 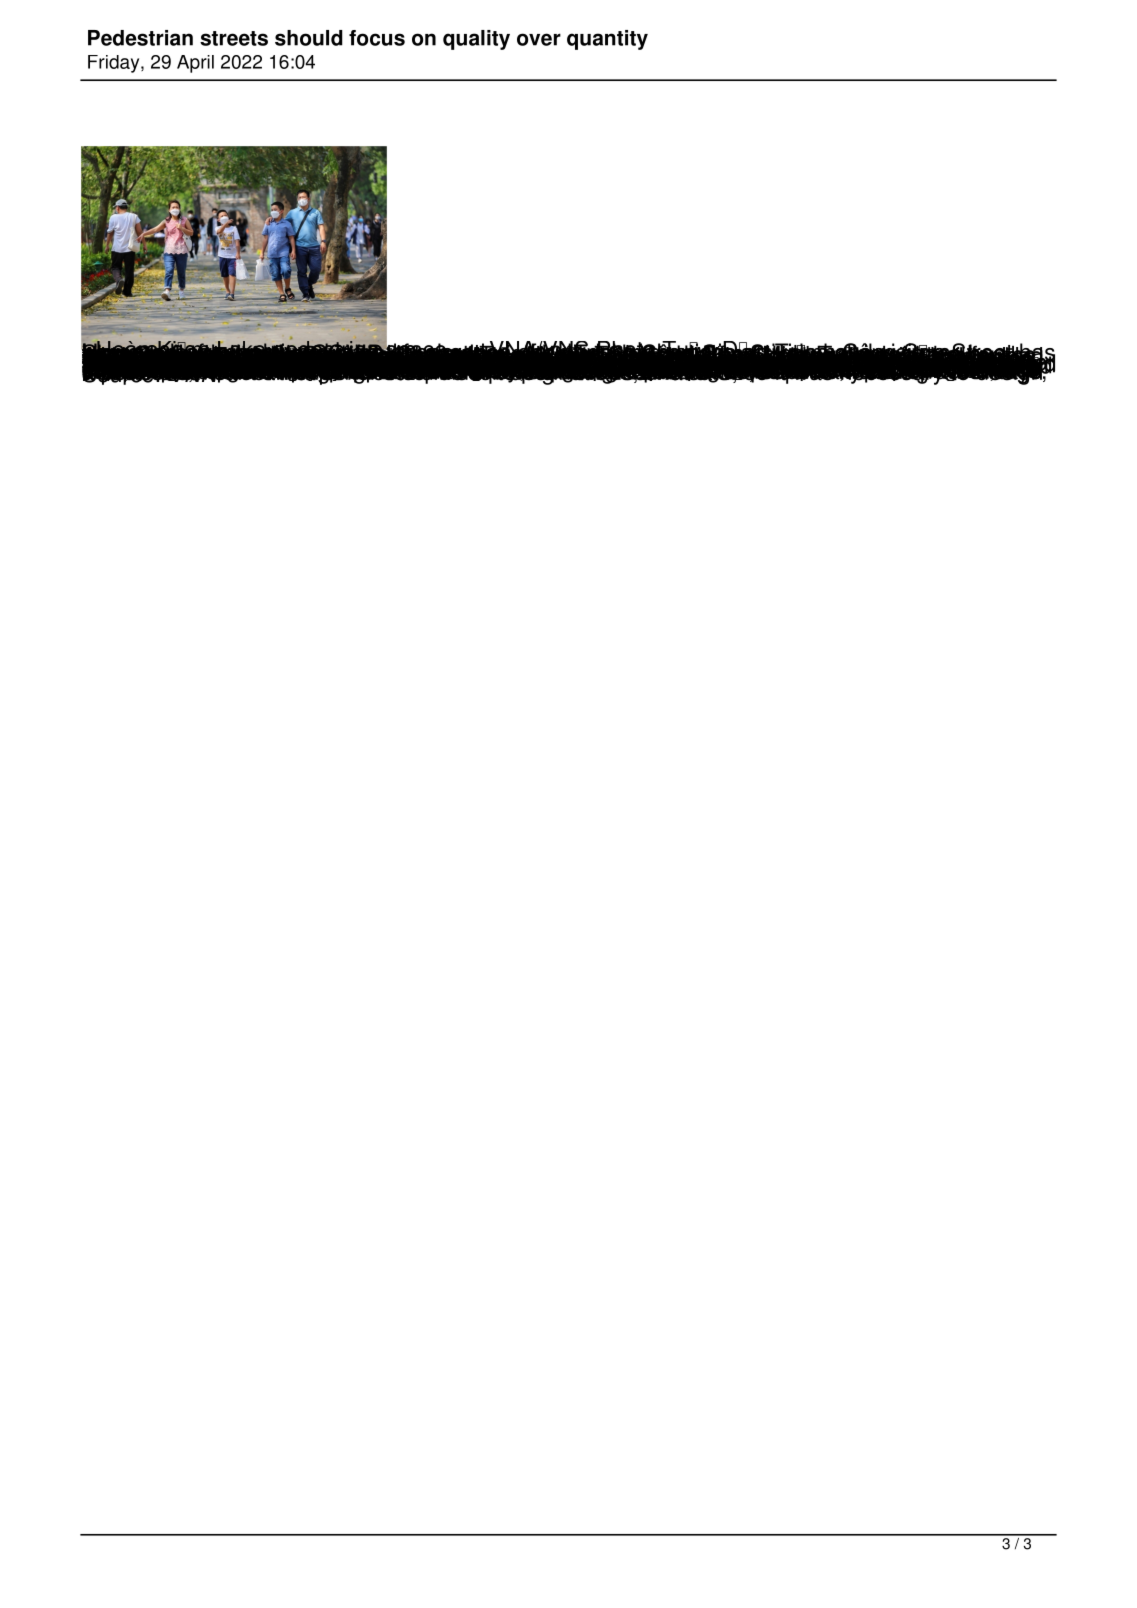 I want to click on inadequacies, so click(x=518, y=364).
